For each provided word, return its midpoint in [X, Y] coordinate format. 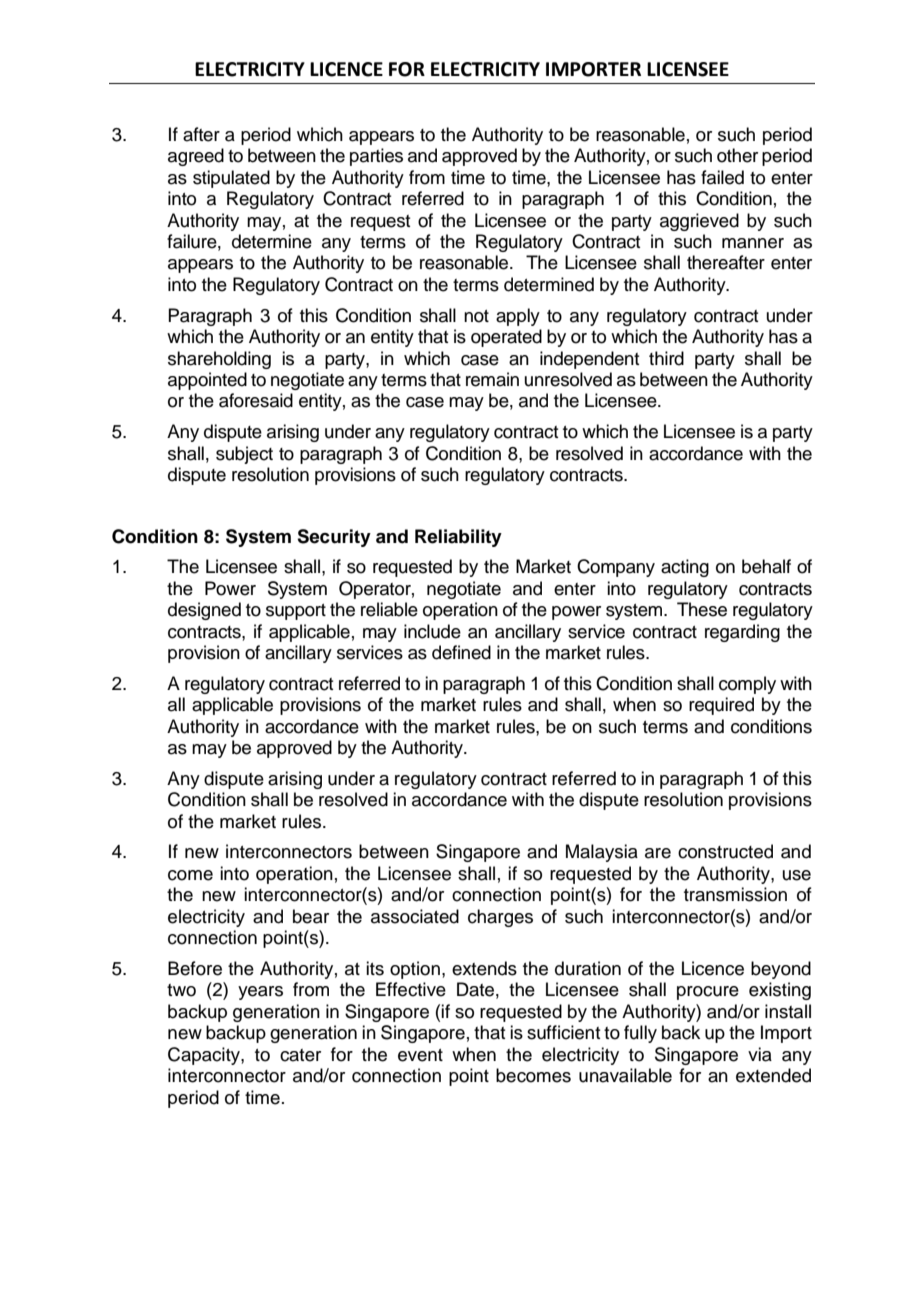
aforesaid [256, 400]
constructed [725, 851]
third [666, 358]
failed [722, 177]
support [296, 612]
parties [376, 157]
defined [461, 652]
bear [311, 916]
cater [300, 1055]
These [702, 609]
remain [492, 379]
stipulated [231, 179]
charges [500, 918]
